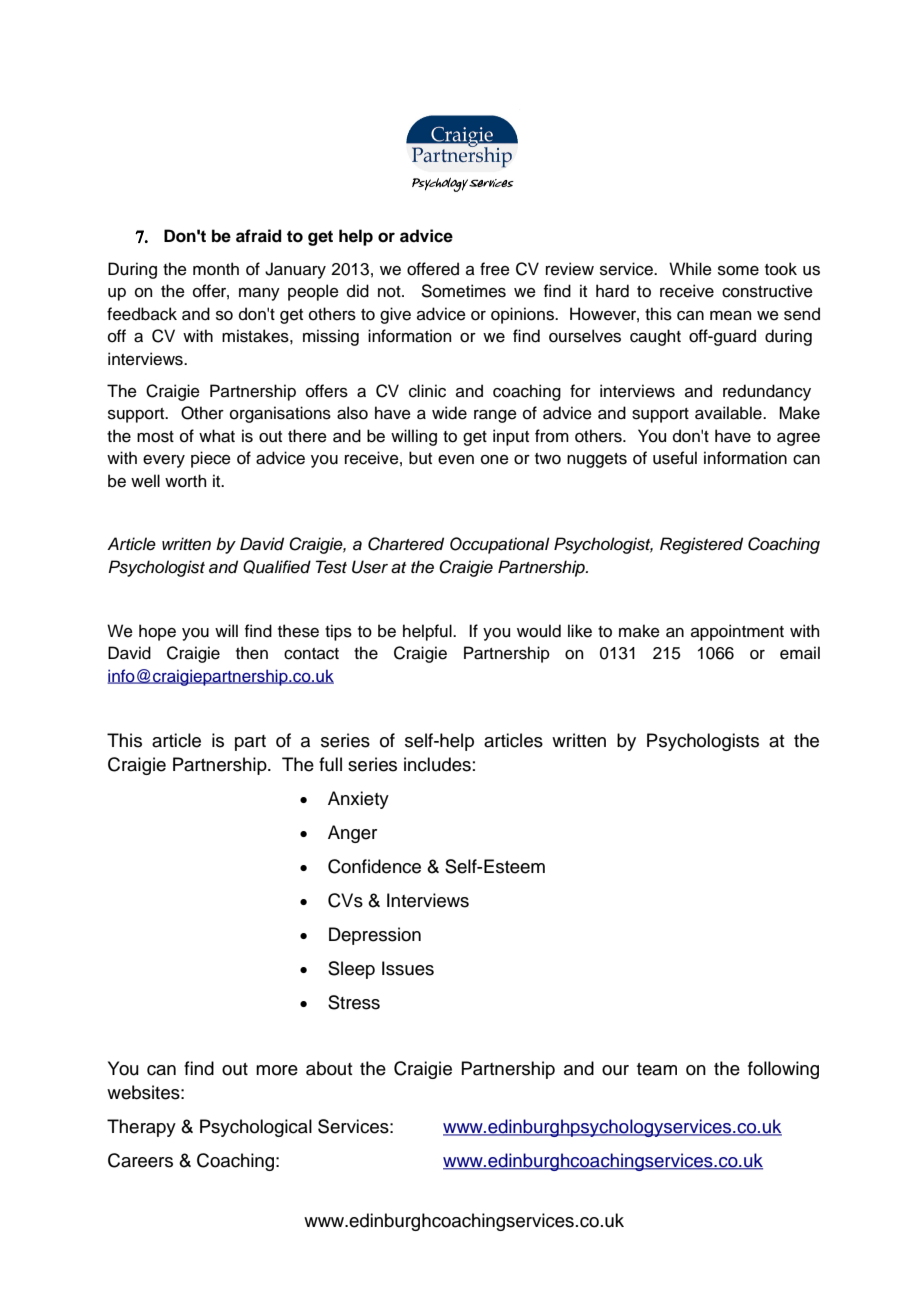  I want to click on includes, so click(437, 764).
